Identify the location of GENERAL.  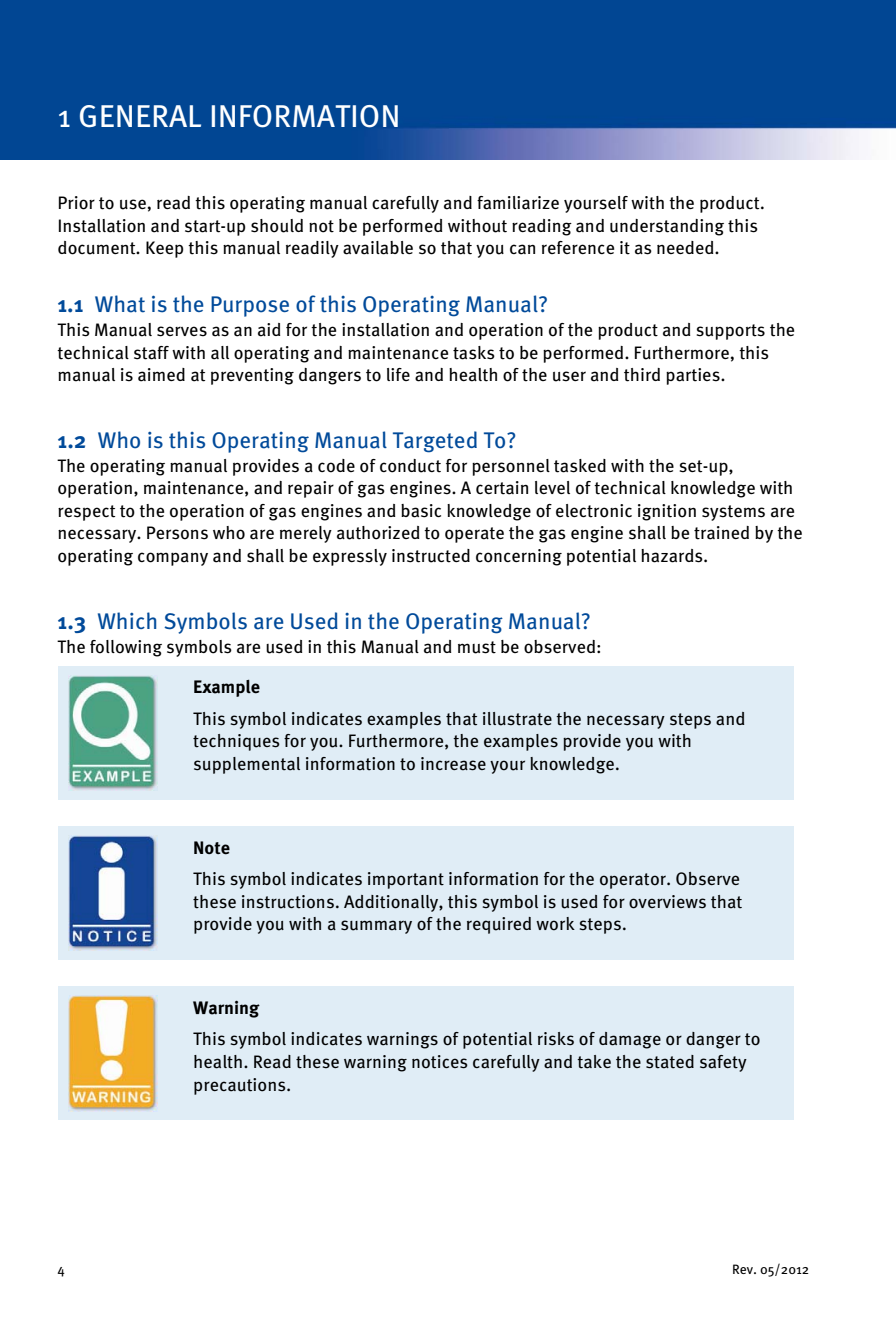
(140, 116).
